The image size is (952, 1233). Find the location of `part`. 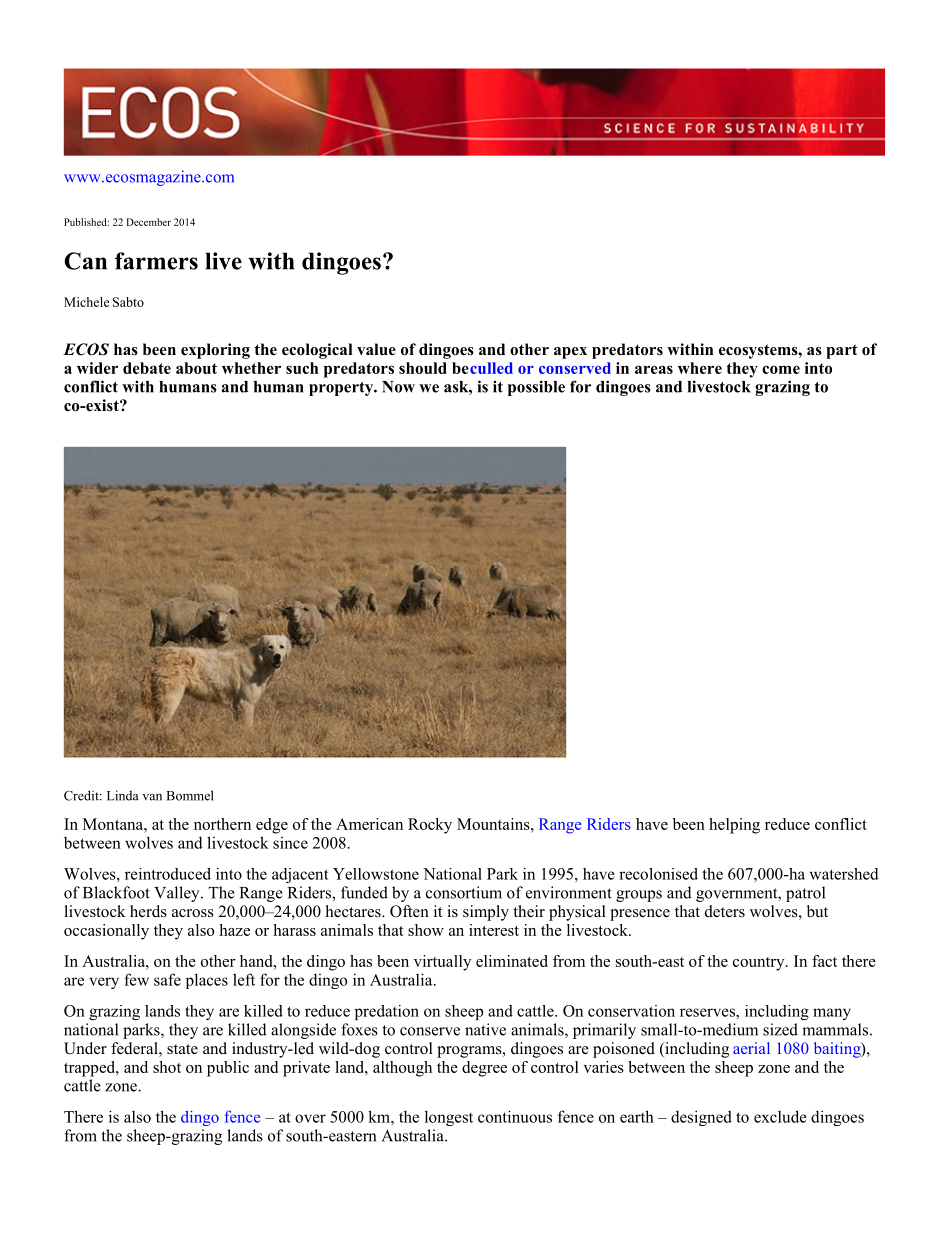

part is located at coordinates (842, 351).
